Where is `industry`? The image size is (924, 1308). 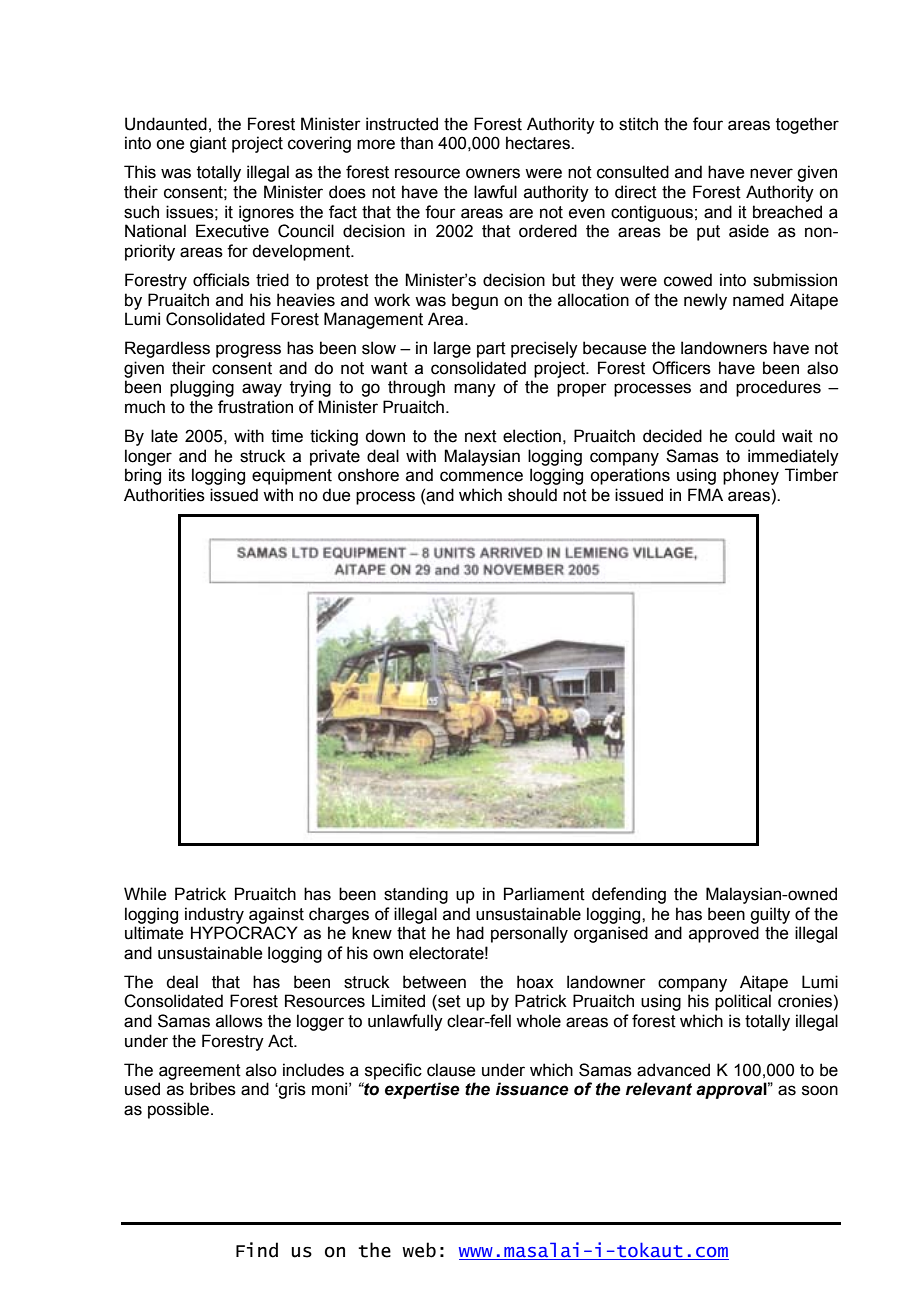 industry is located at coordinates (214, 915).
